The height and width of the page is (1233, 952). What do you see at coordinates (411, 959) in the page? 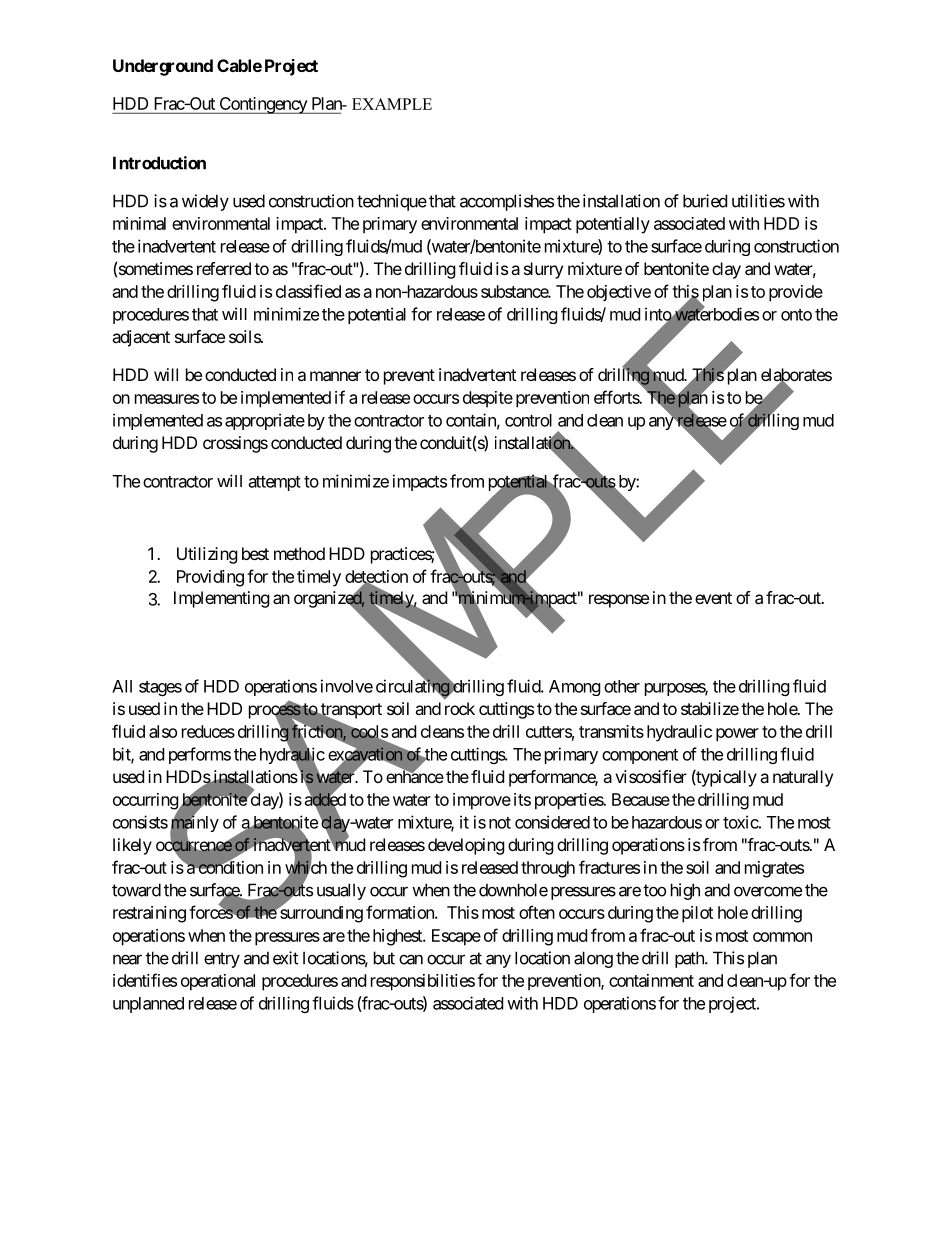
I see `can` at bounding box center [411, 959].
